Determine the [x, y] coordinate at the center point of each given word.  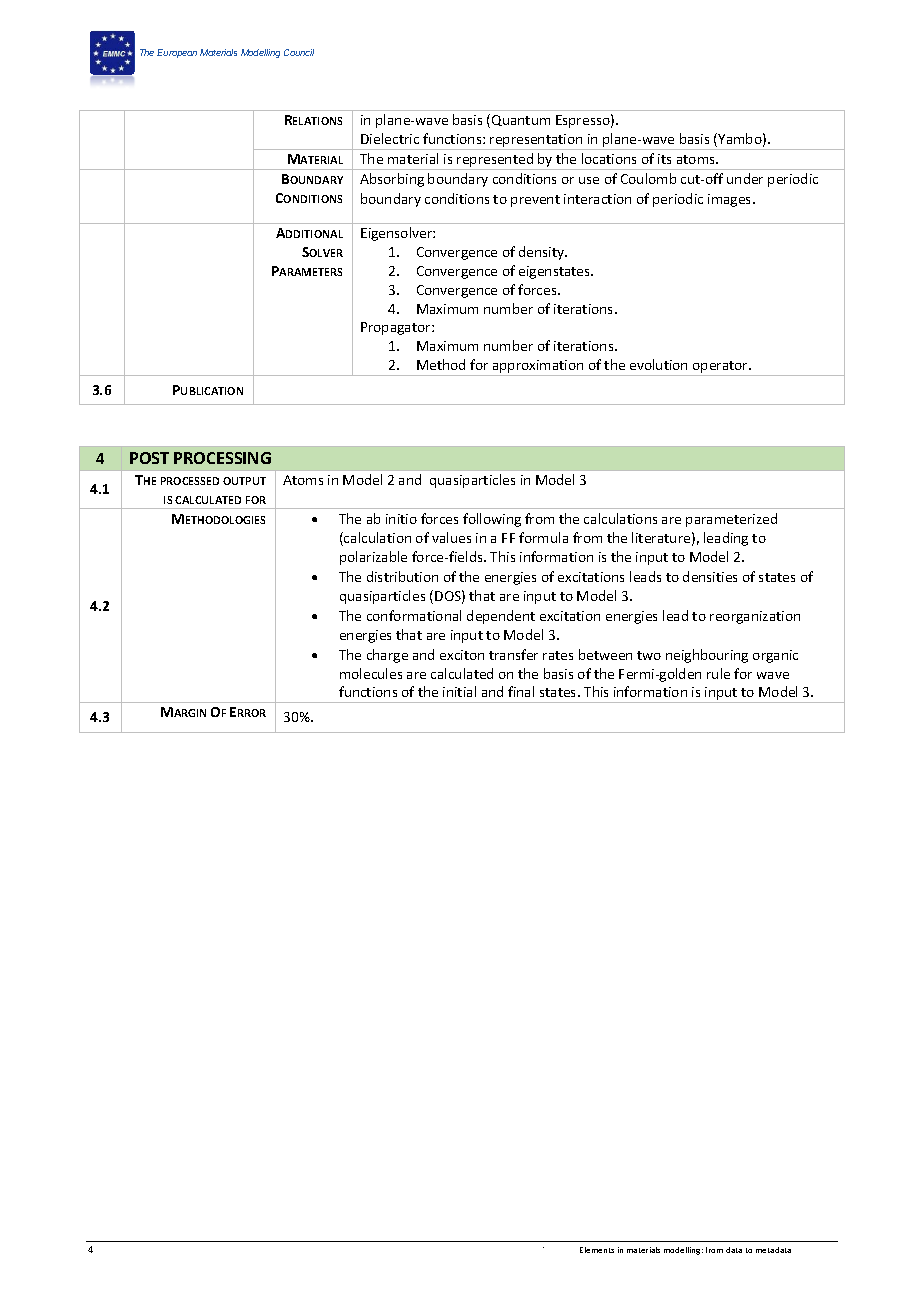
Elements [597, 1250]
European [177, 53]
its [664, 159]
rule [718, 673]
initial [459, 691]
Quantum [521, 120]
